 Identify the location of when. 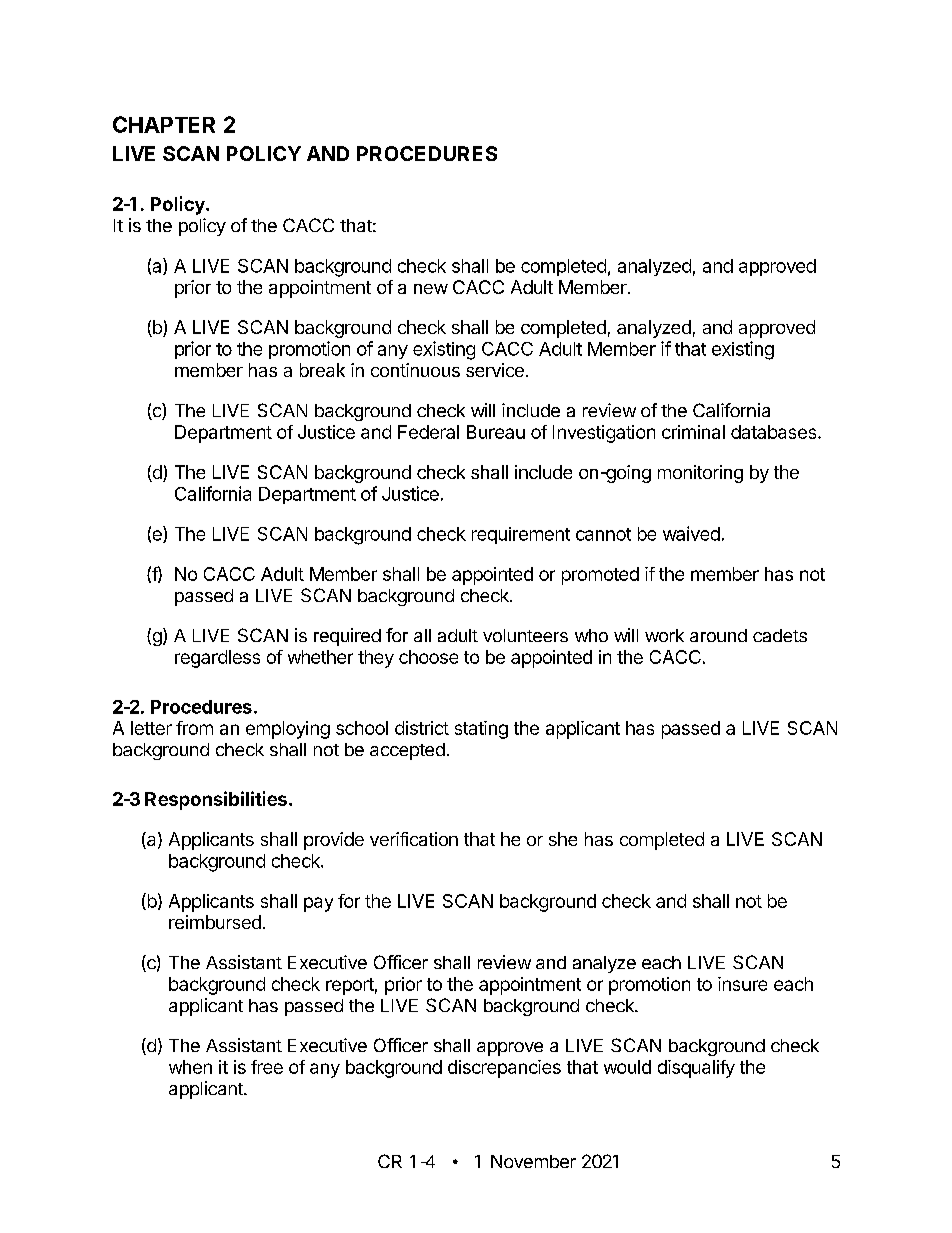
(190, 1067).
